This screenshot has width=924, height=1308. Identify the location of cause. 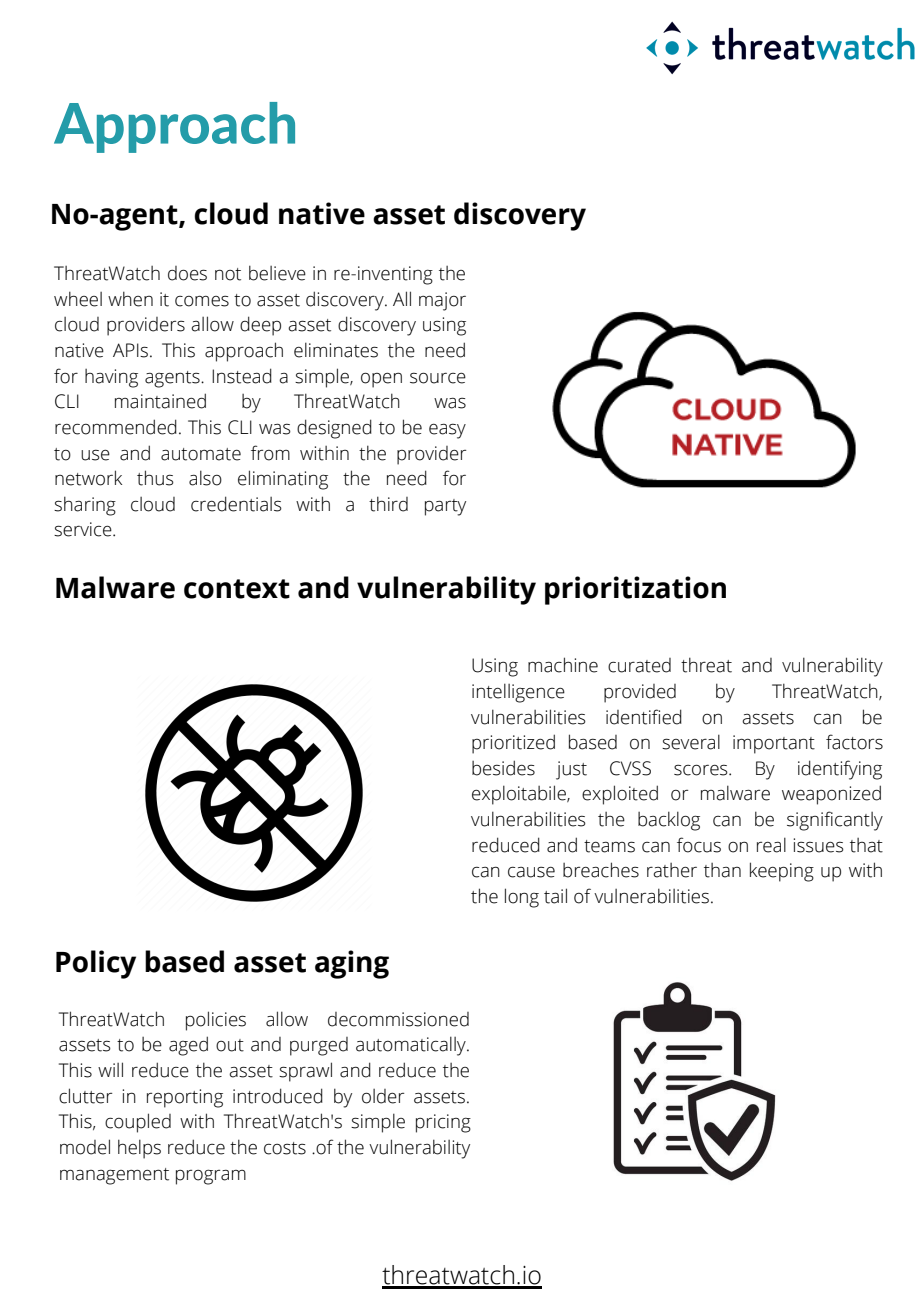
(531, 872).
